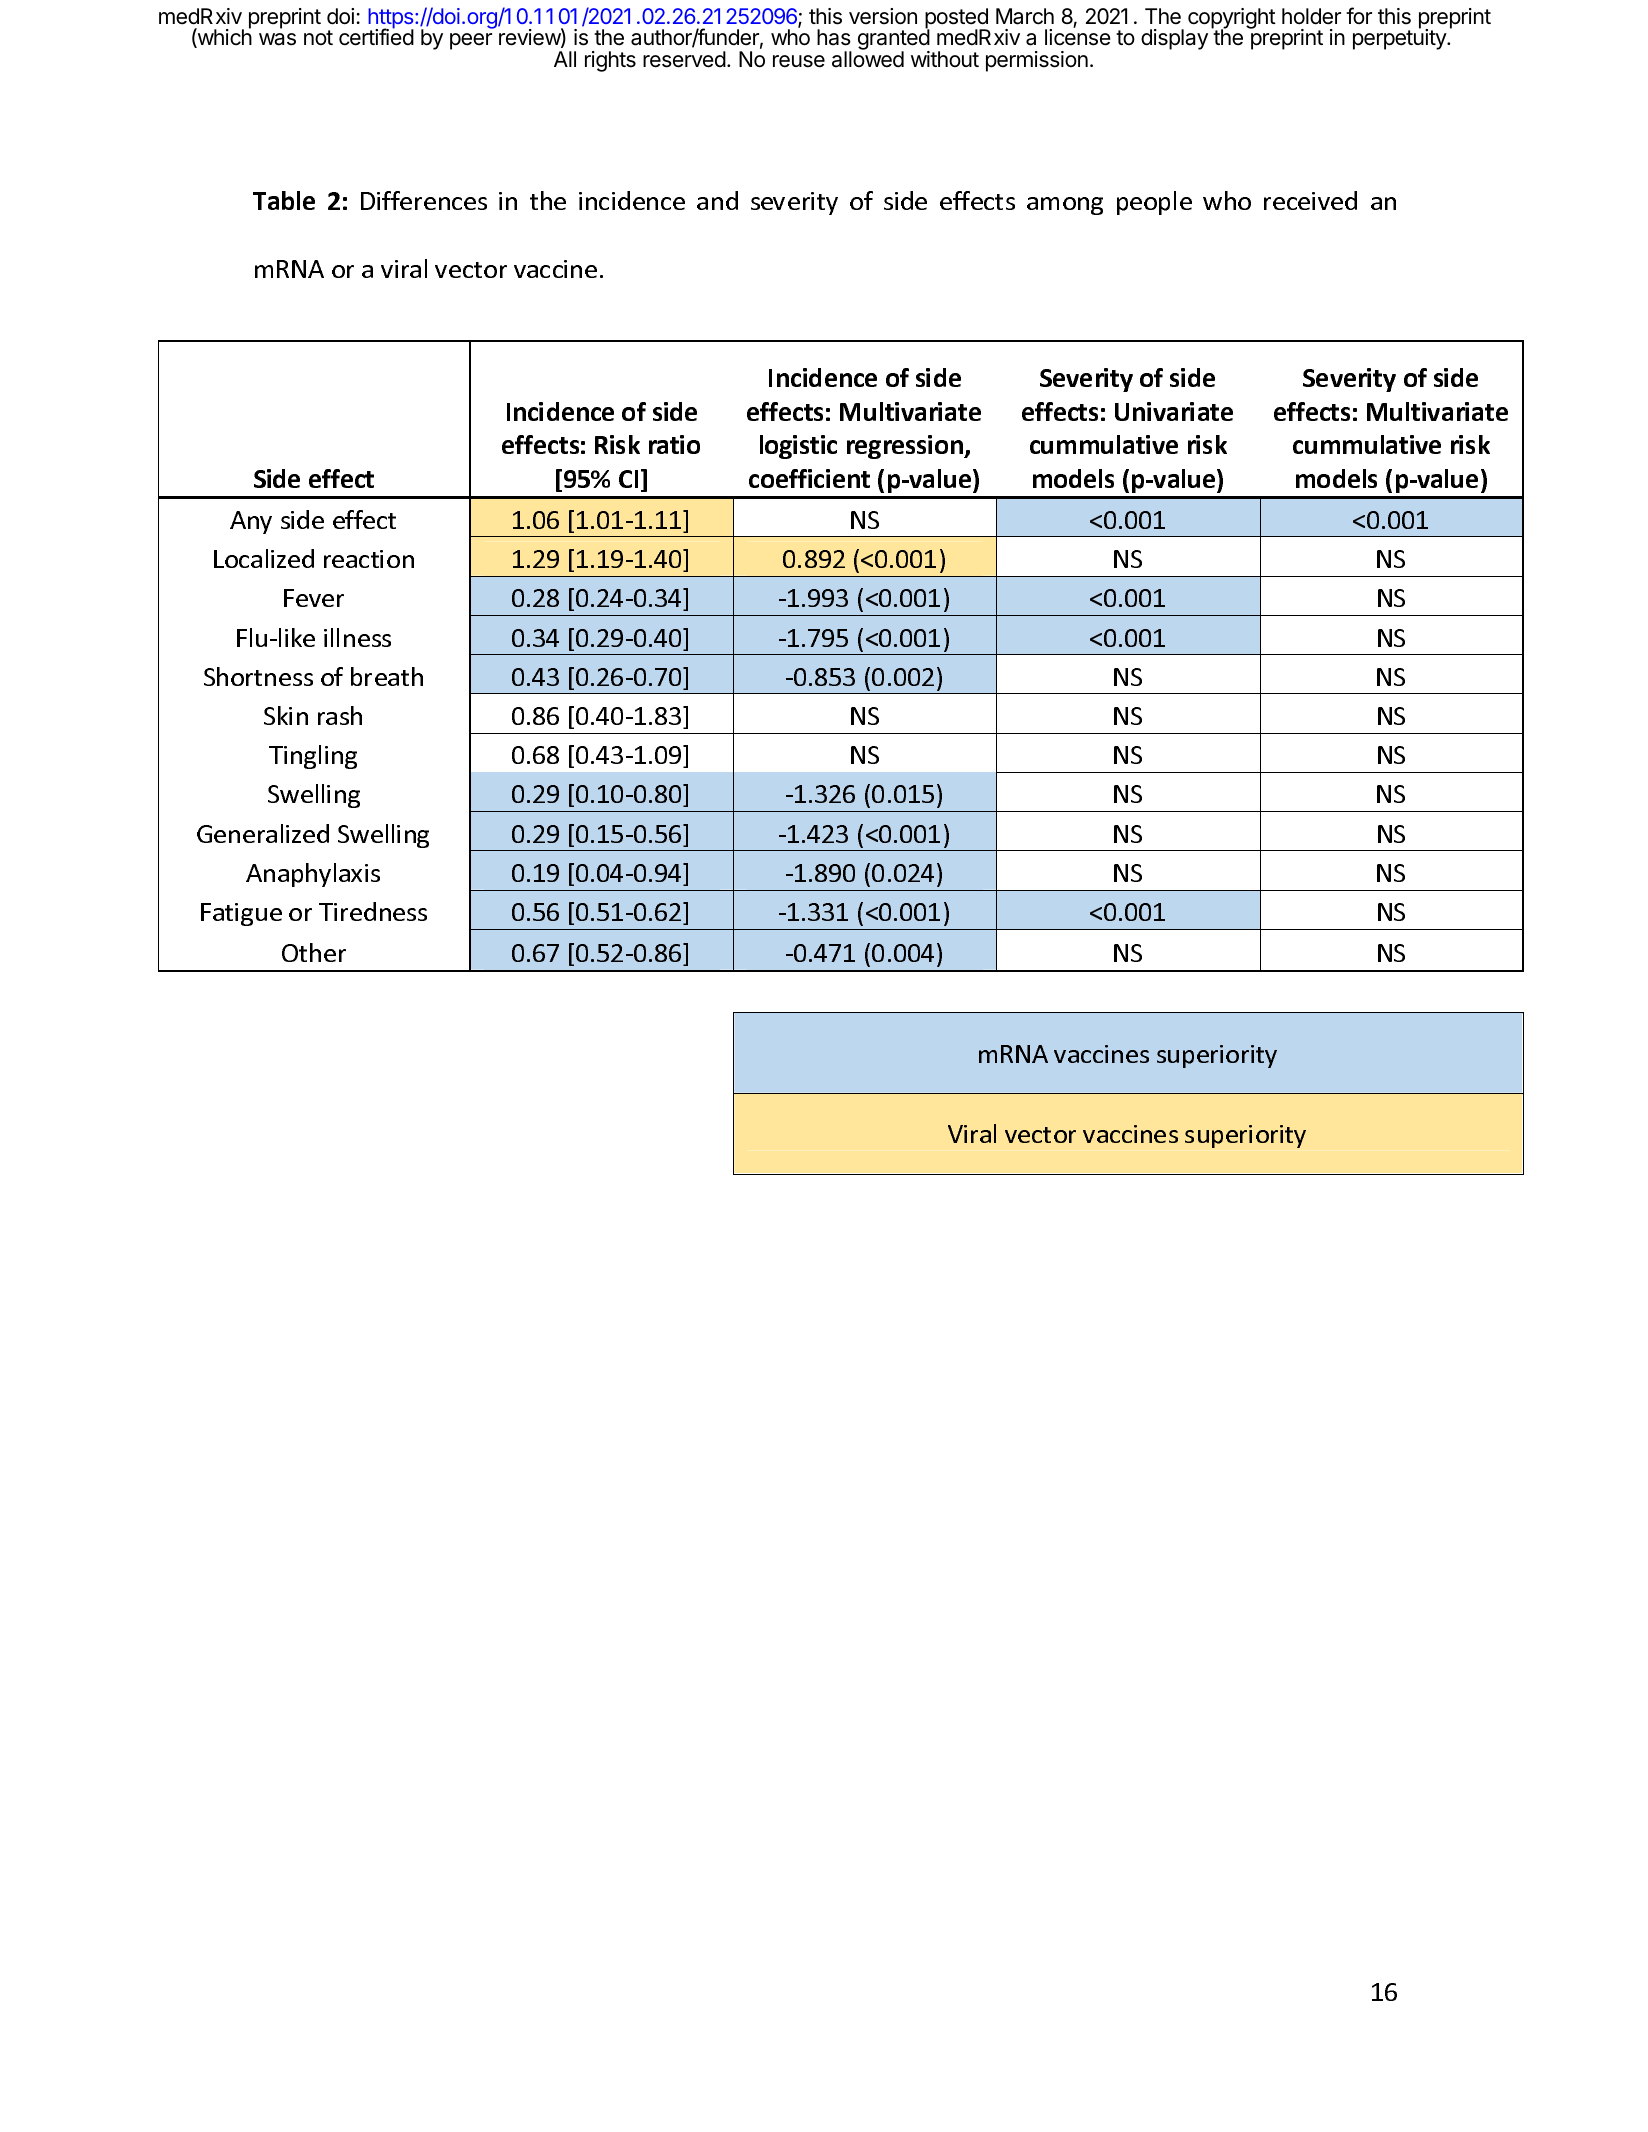 This page has height=2132, width=1648. I want to click on certified, so click(376, 37).
